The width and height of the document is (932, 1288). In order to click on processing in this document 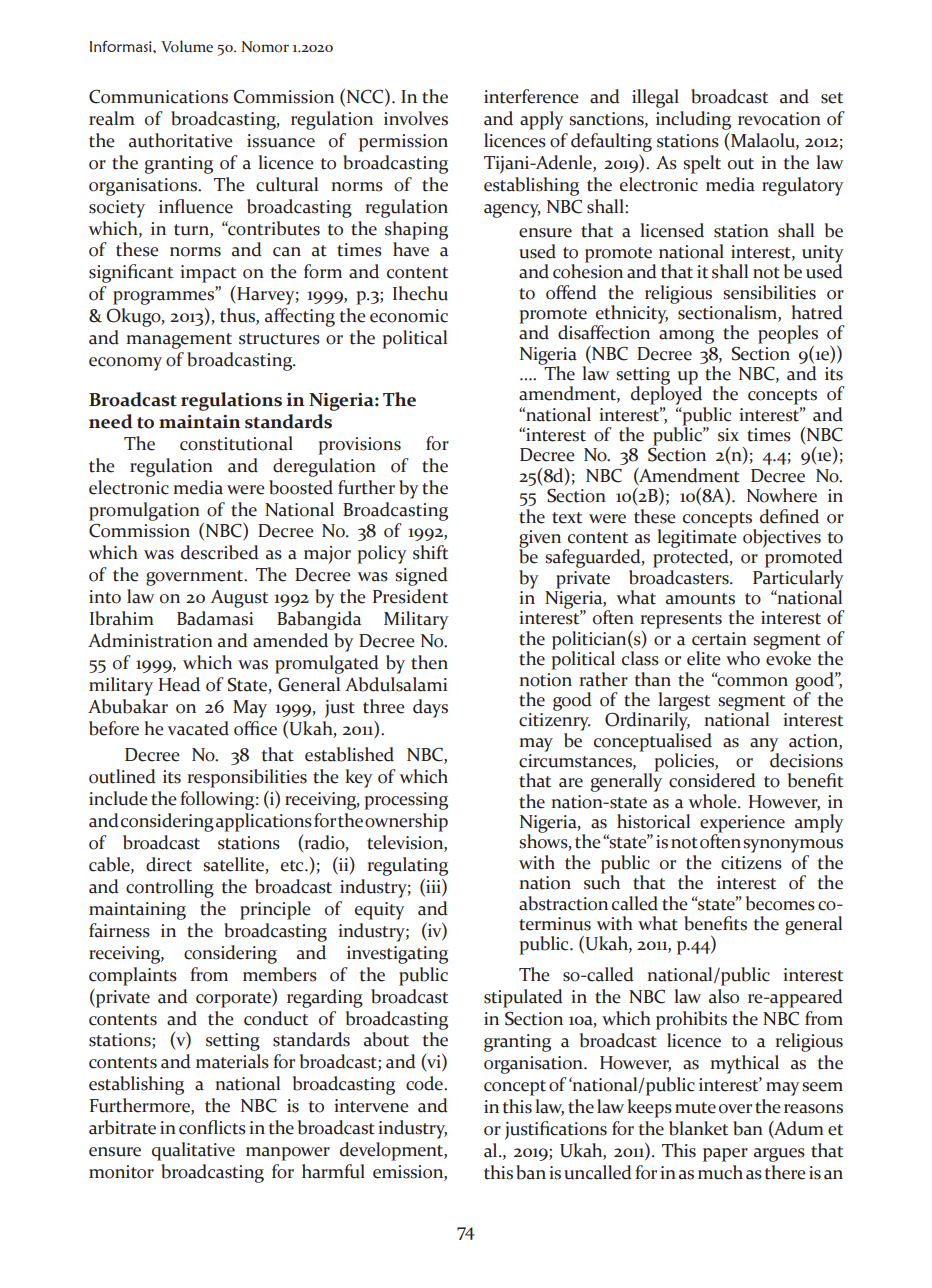, I will do `click(406, 801)`.
